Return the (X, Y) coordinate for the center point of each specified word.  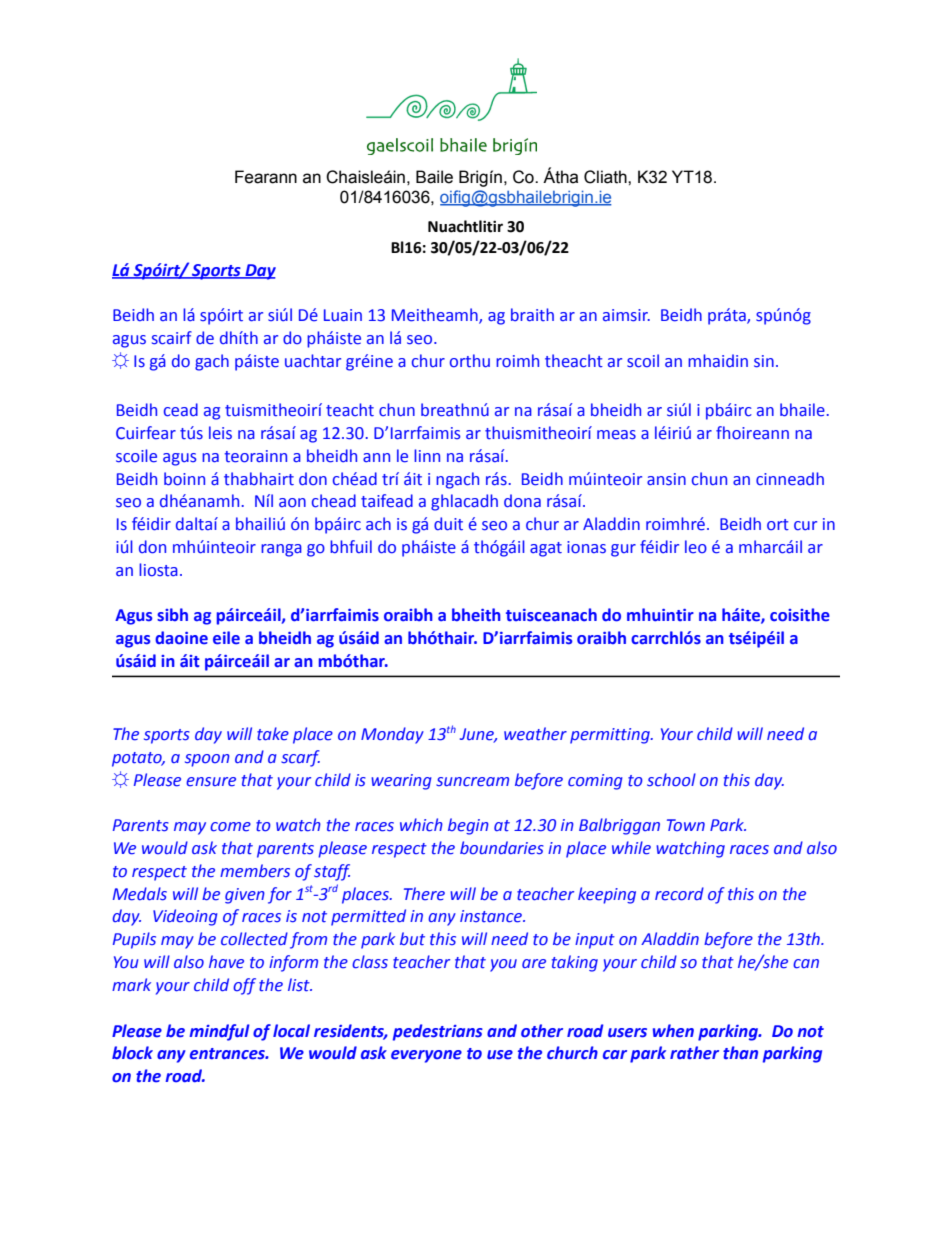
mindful (219, 1032)
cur (805, 526)
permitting (611, 736)
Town (686, 825)
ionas (586, 547)
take (273, 734)
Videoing (185, 917)
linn (427, 455)
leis (220, 433)
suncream (472, 782)
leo (696, 547)
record (679, 894)
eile (226, 638)
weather (535, 734)
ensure (211, 782)
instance (492, 916)
